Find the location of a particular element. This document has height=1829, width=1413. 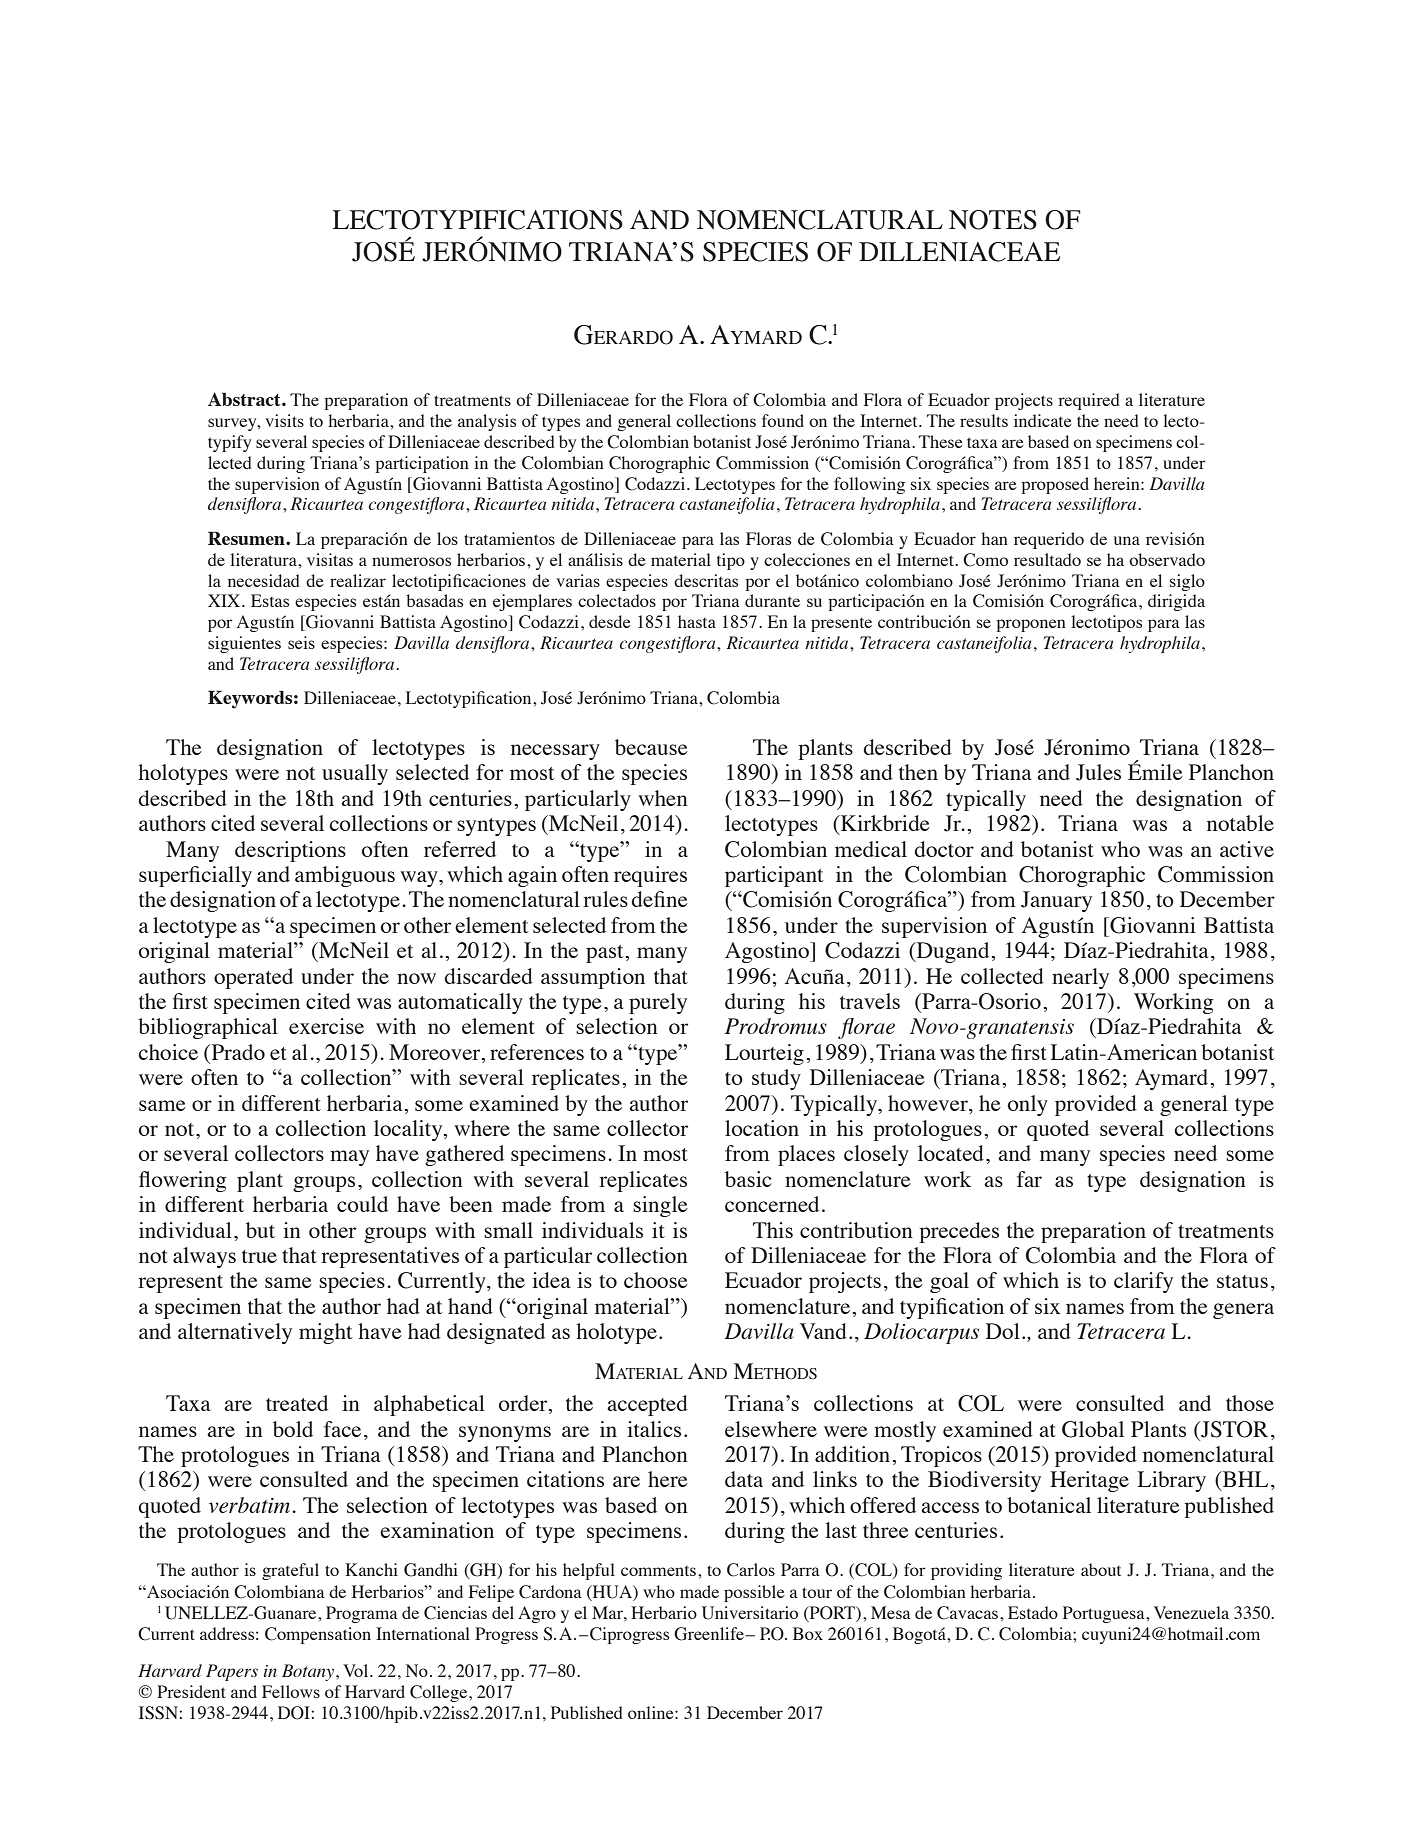

Box is located at coordinates (808, 1633).
